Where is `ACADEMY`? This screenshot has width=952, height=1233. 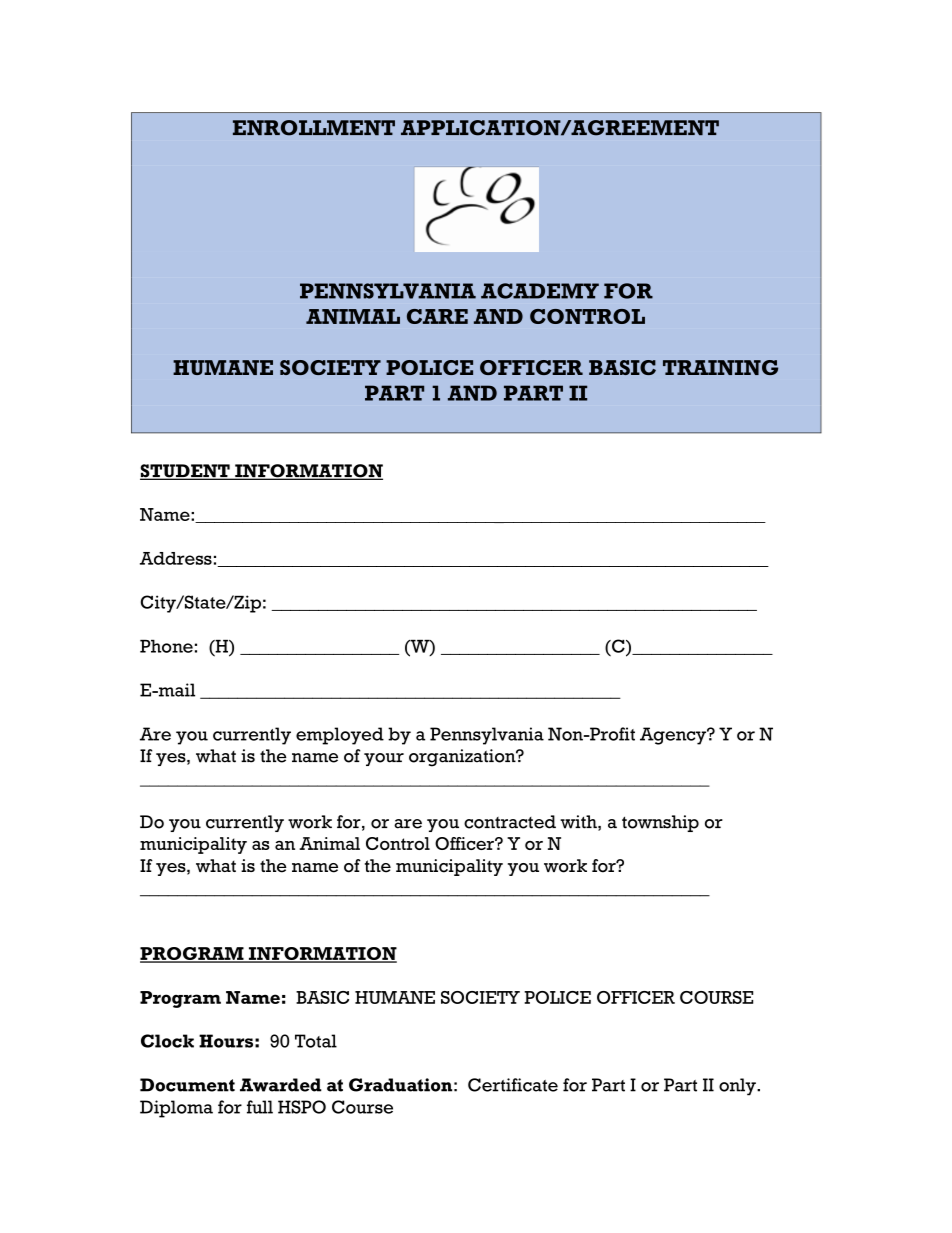
ACADEMY is located at coordinates (540, 291).
